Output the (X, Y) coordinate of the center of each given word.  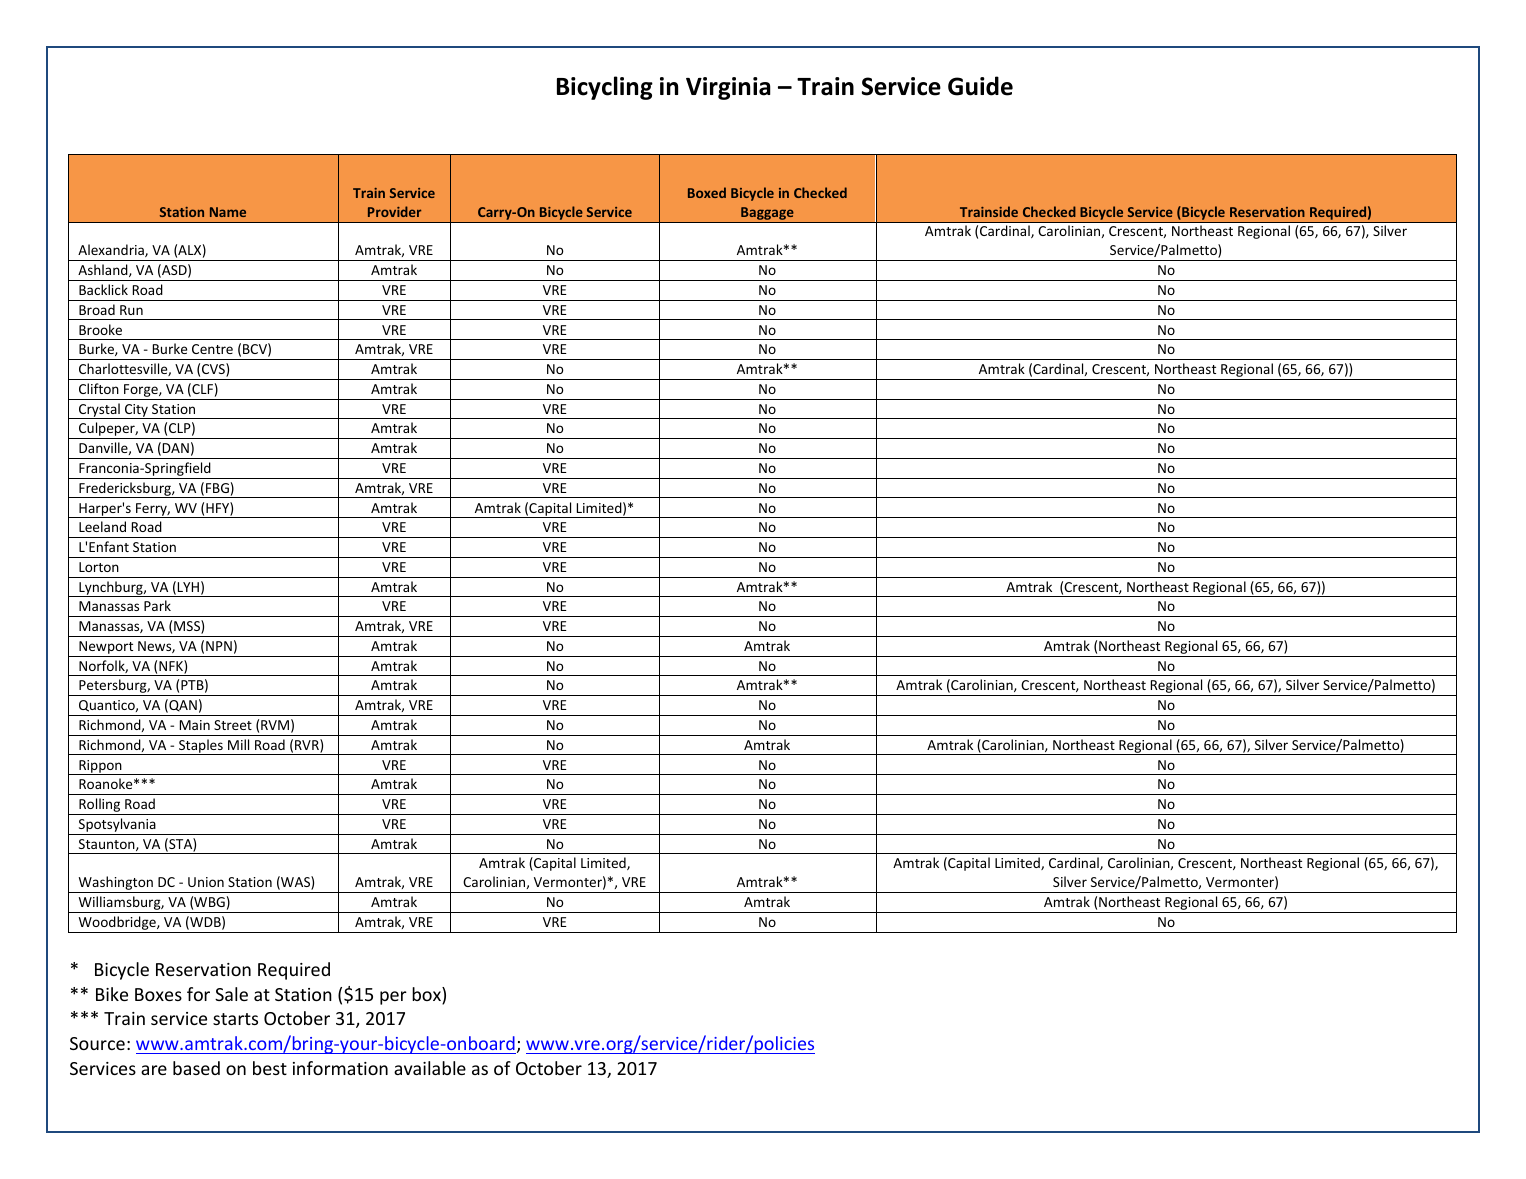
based (196, 1068)
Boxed (707, 192)
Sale (231, 994)
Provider (394, 211)
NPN (219, 646)
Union (206, 882)
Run (131, 310)
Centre (212, 349)
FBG (217, 488)
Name (228, 212)
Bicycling (605, 88)
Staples (201, 747)
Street (233, 725)
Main (195, 725)
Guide (980, 86)
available (430, 1068)
